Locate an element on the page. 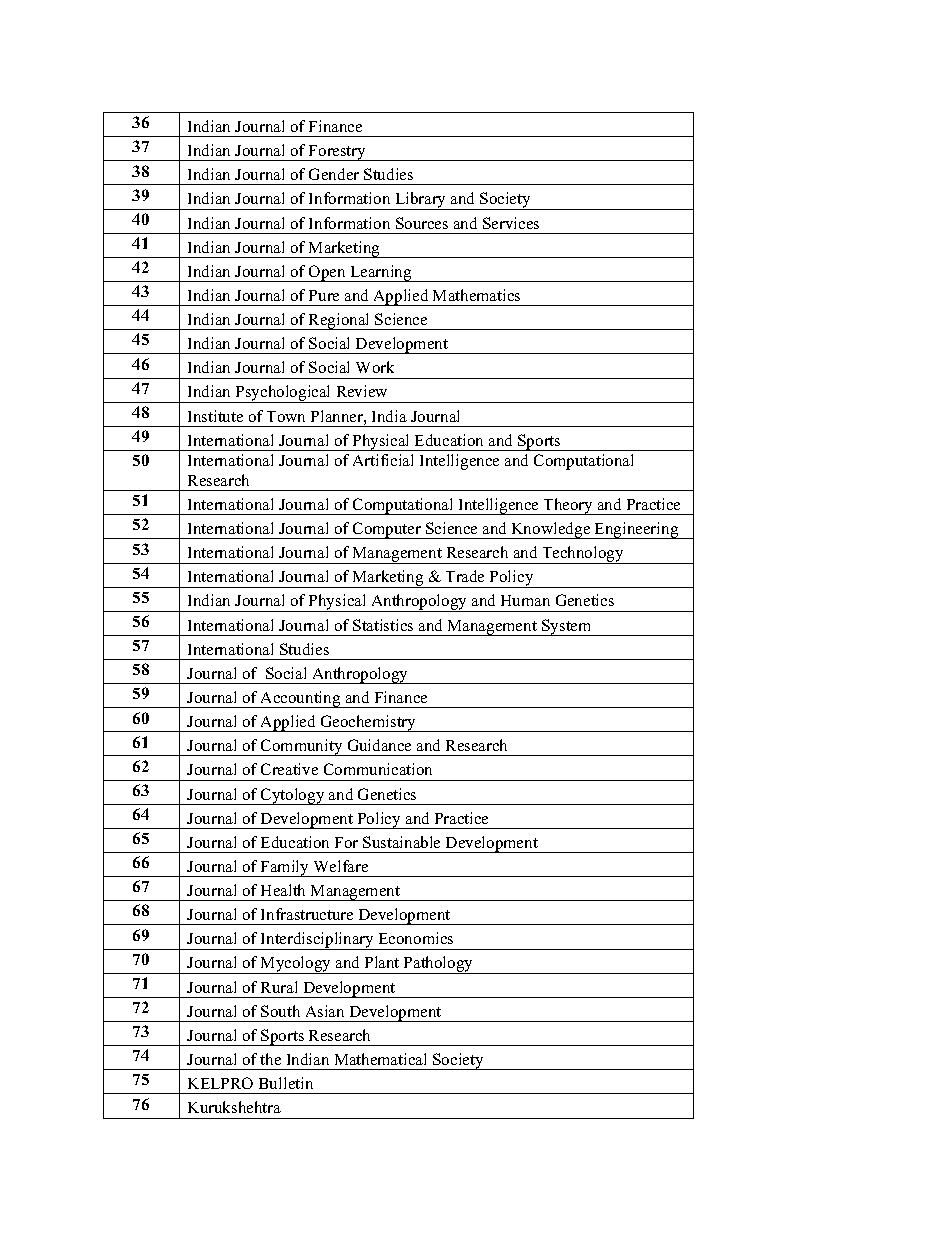 Image resolution: width=952 pixels, height=1233 pixels. Artificial is located at coordinates (383, 460).
